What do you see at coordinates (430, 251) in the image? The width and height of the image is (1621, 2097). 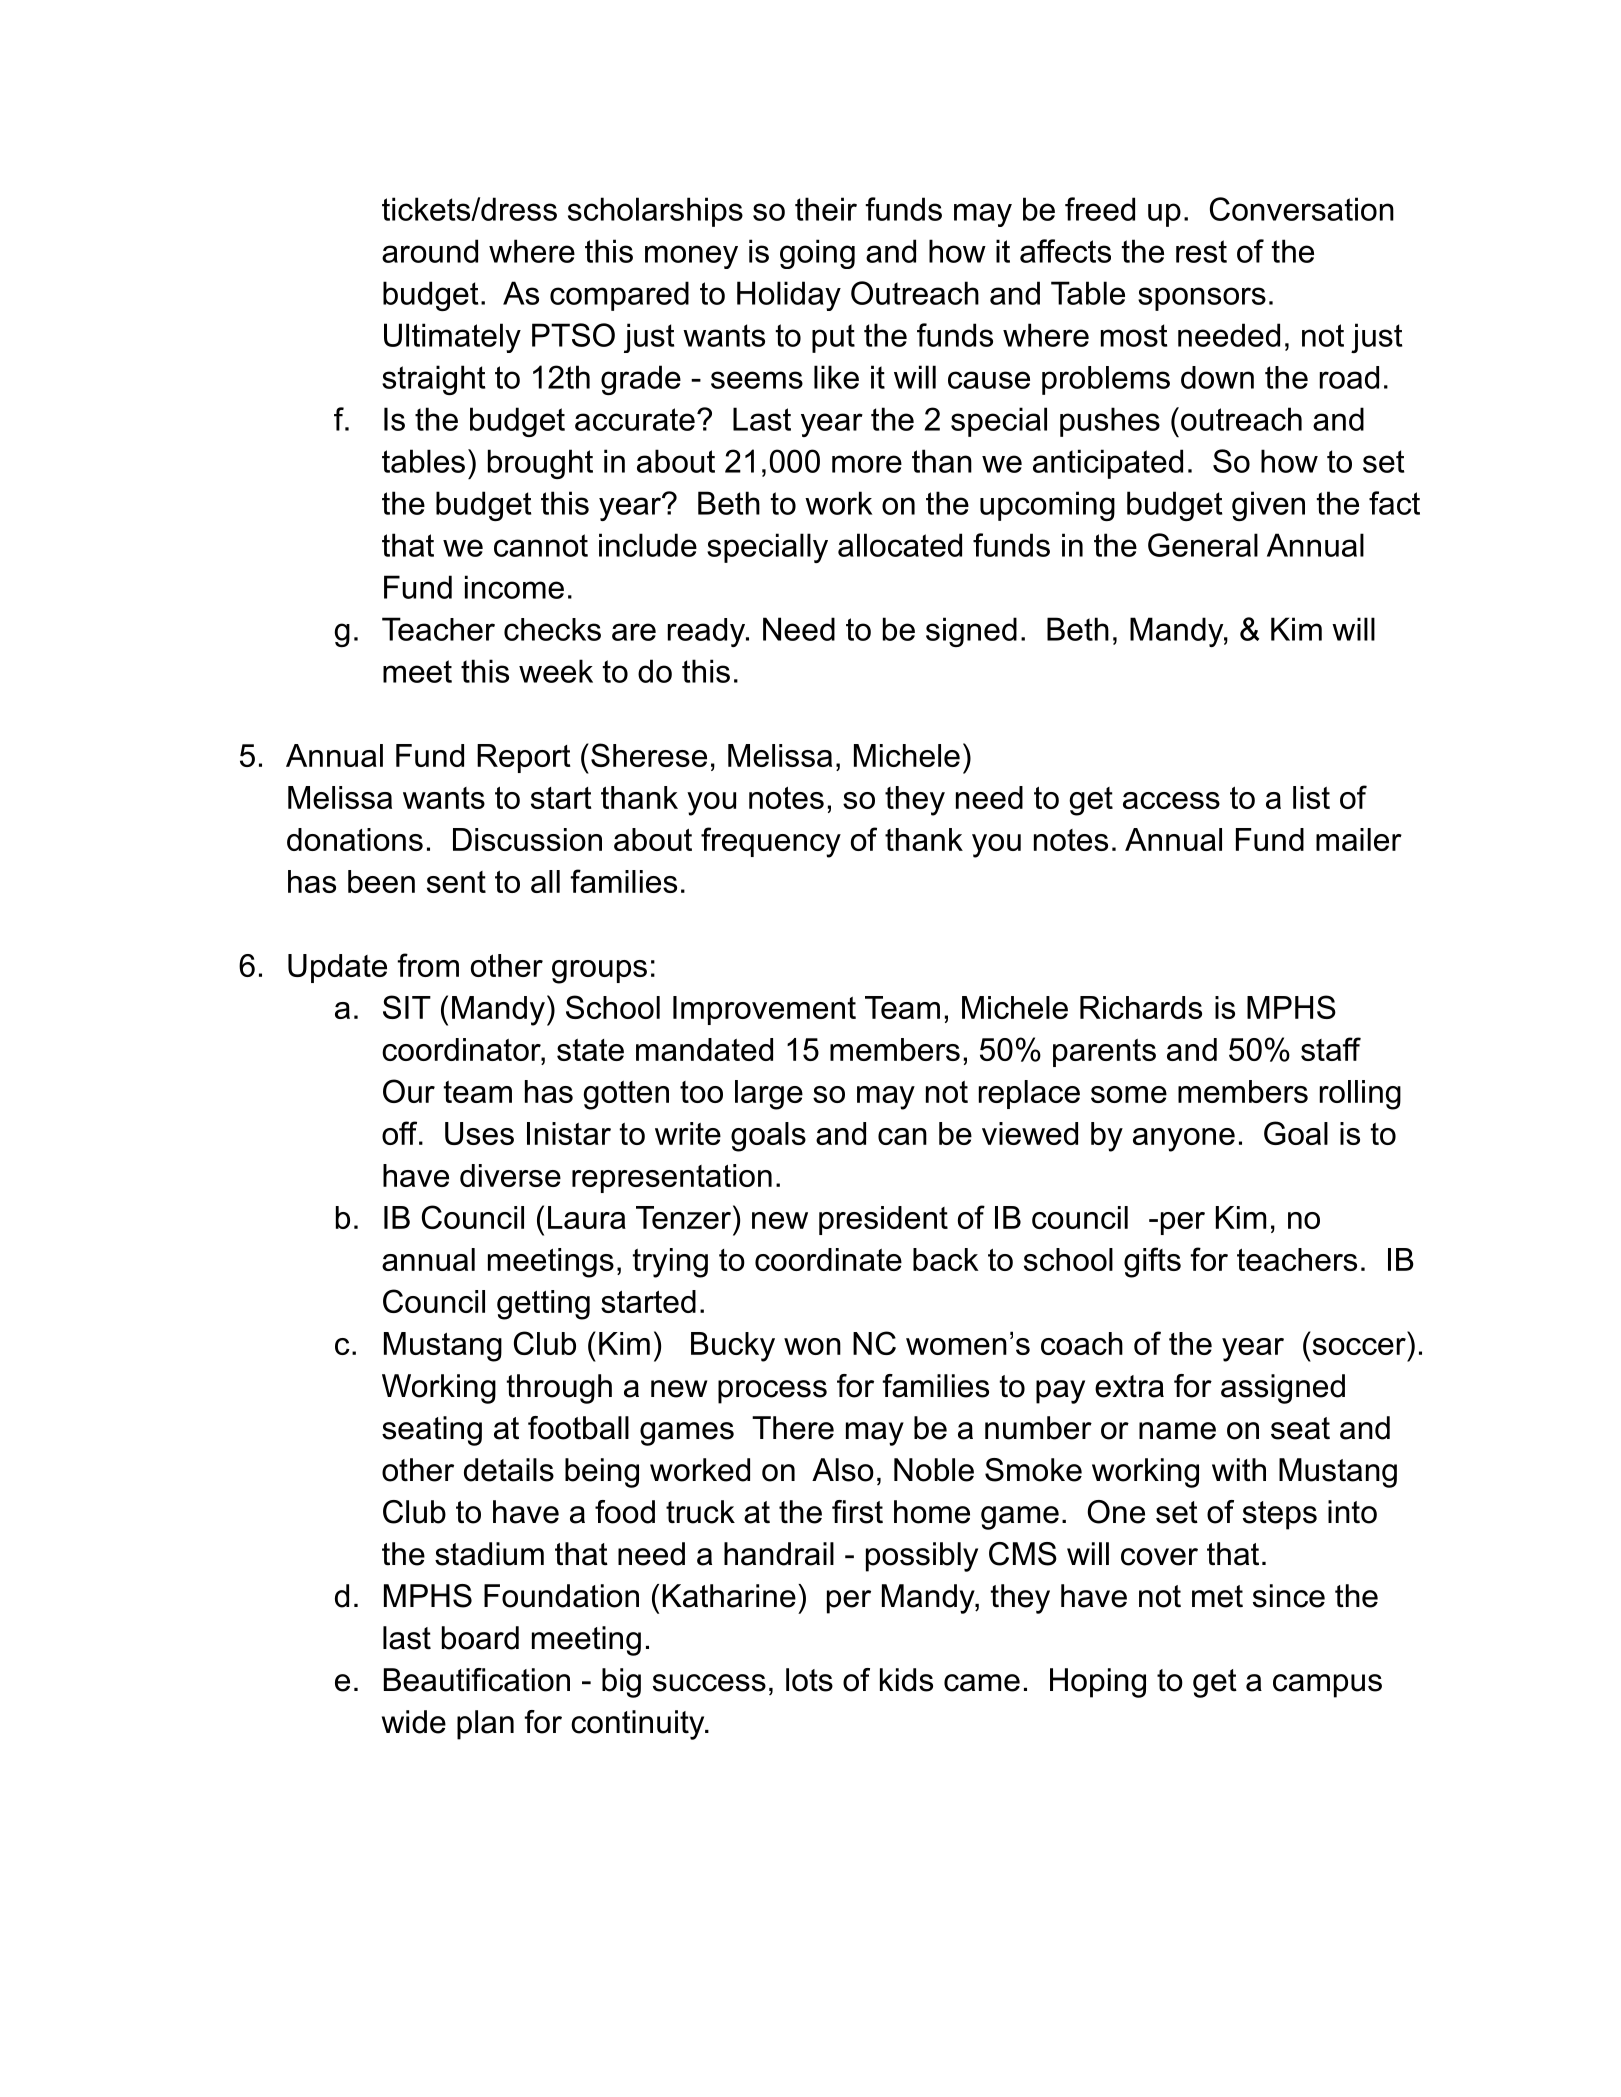 I see `around` at bounding box center [430, 251].
